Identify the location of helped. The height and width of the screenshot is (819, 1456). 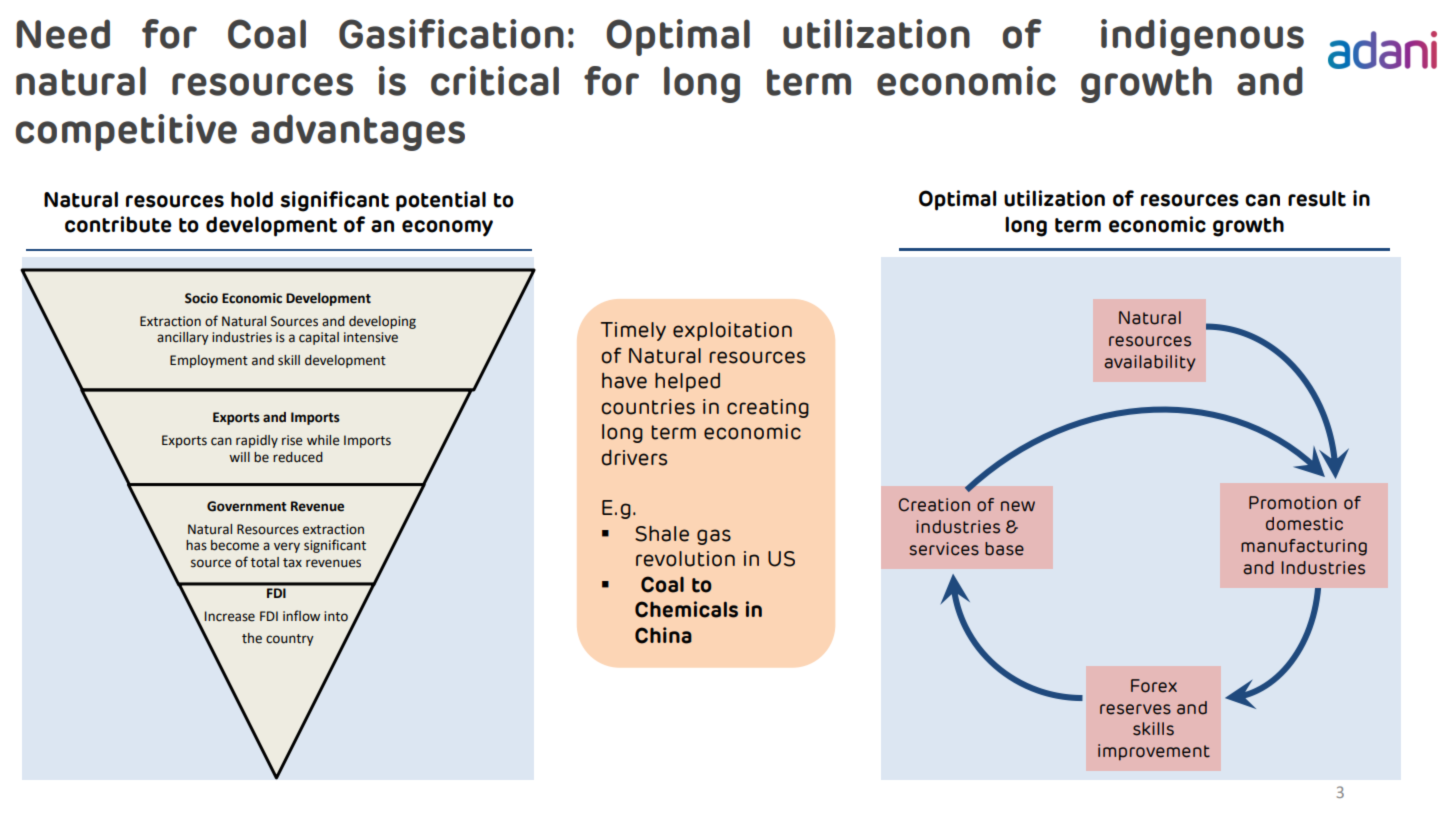
(687, 382).
